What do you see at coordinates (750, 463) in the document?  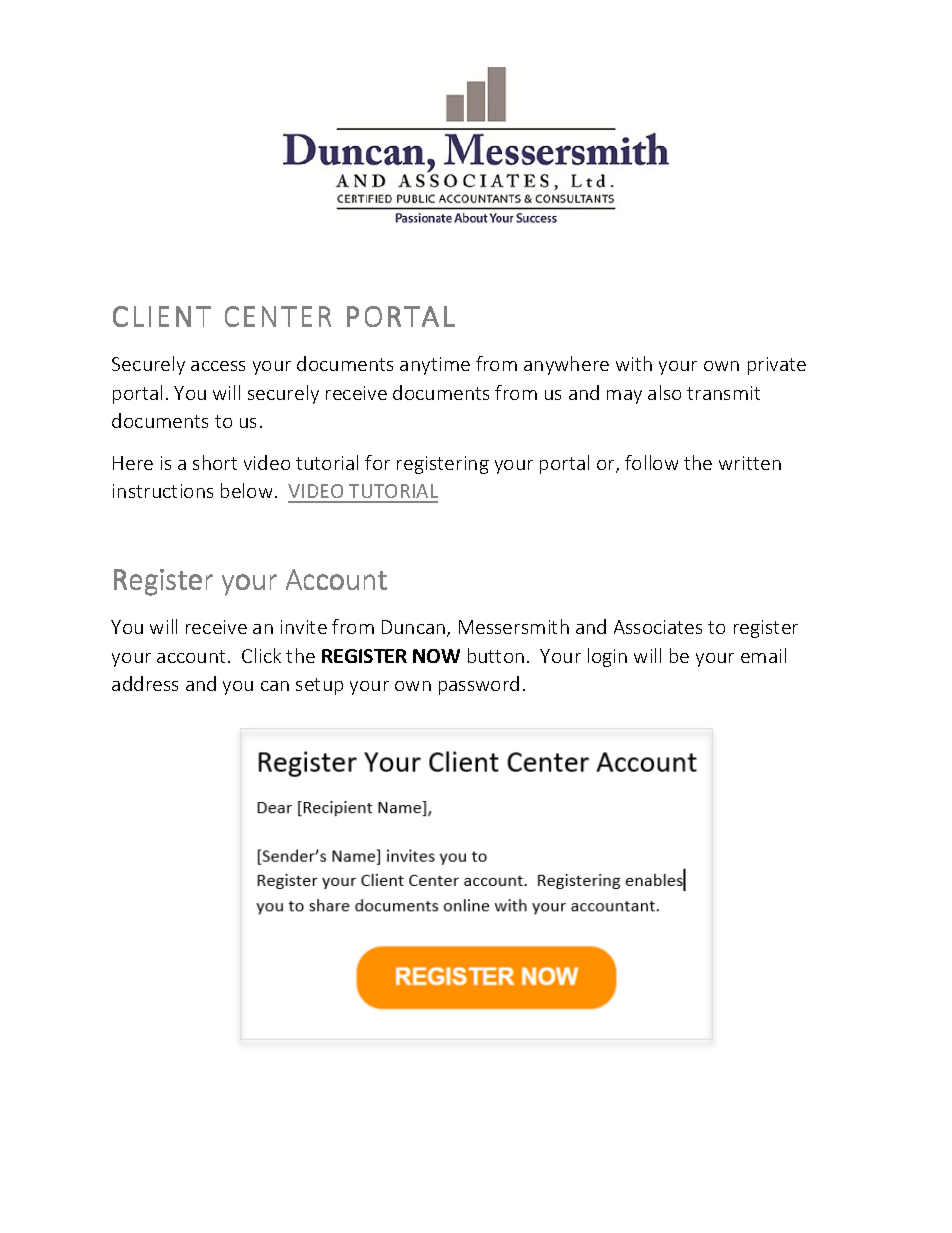 I see `written` at bounding box center [750, 463].
